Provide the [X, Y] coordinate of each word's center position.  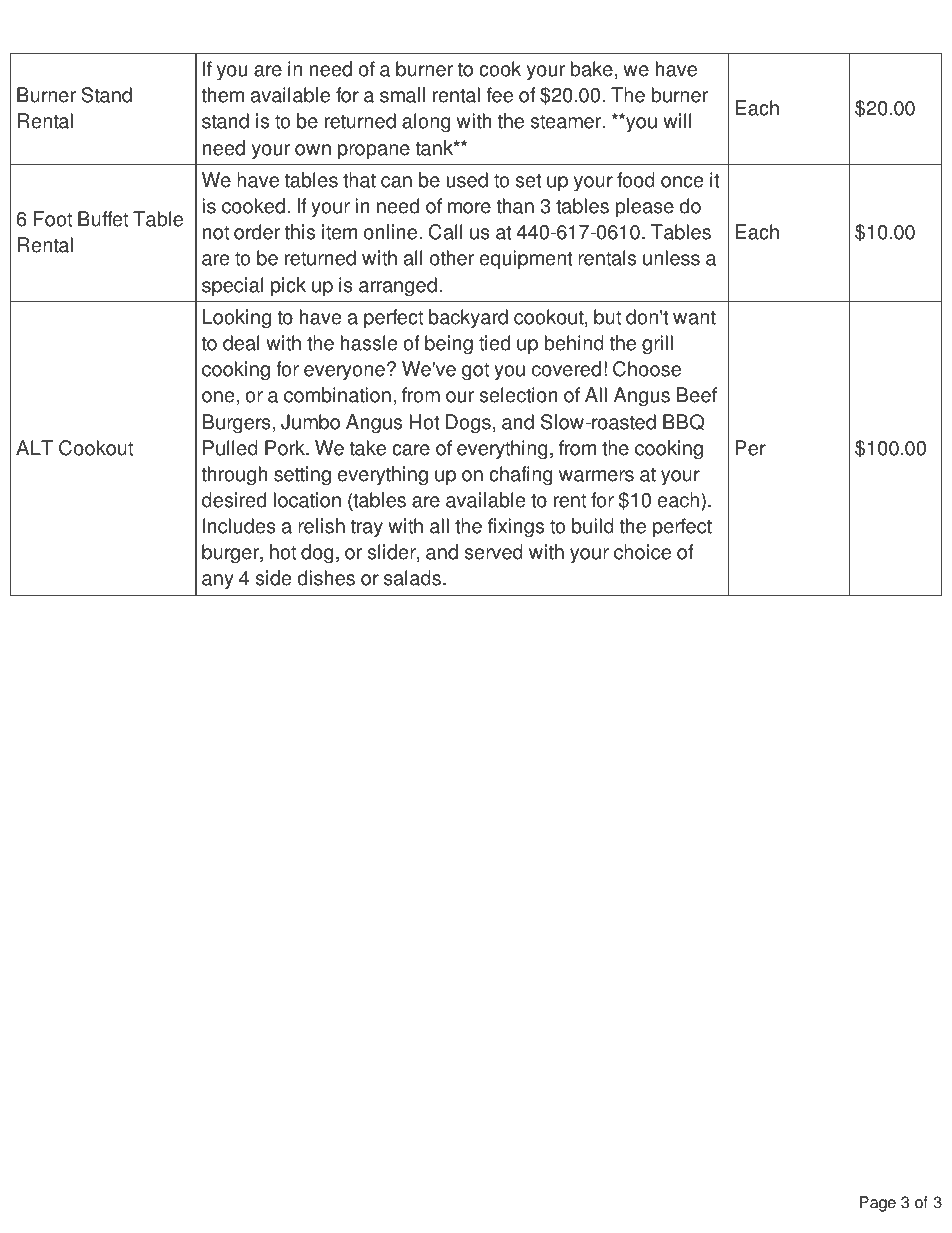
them [222, 95]
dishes [326, 578]
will [677, 120]
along [426, 123]
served [493, 552]
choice [642, 552]
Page [878, 1204]
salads [412, 578]
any [218, 582]
